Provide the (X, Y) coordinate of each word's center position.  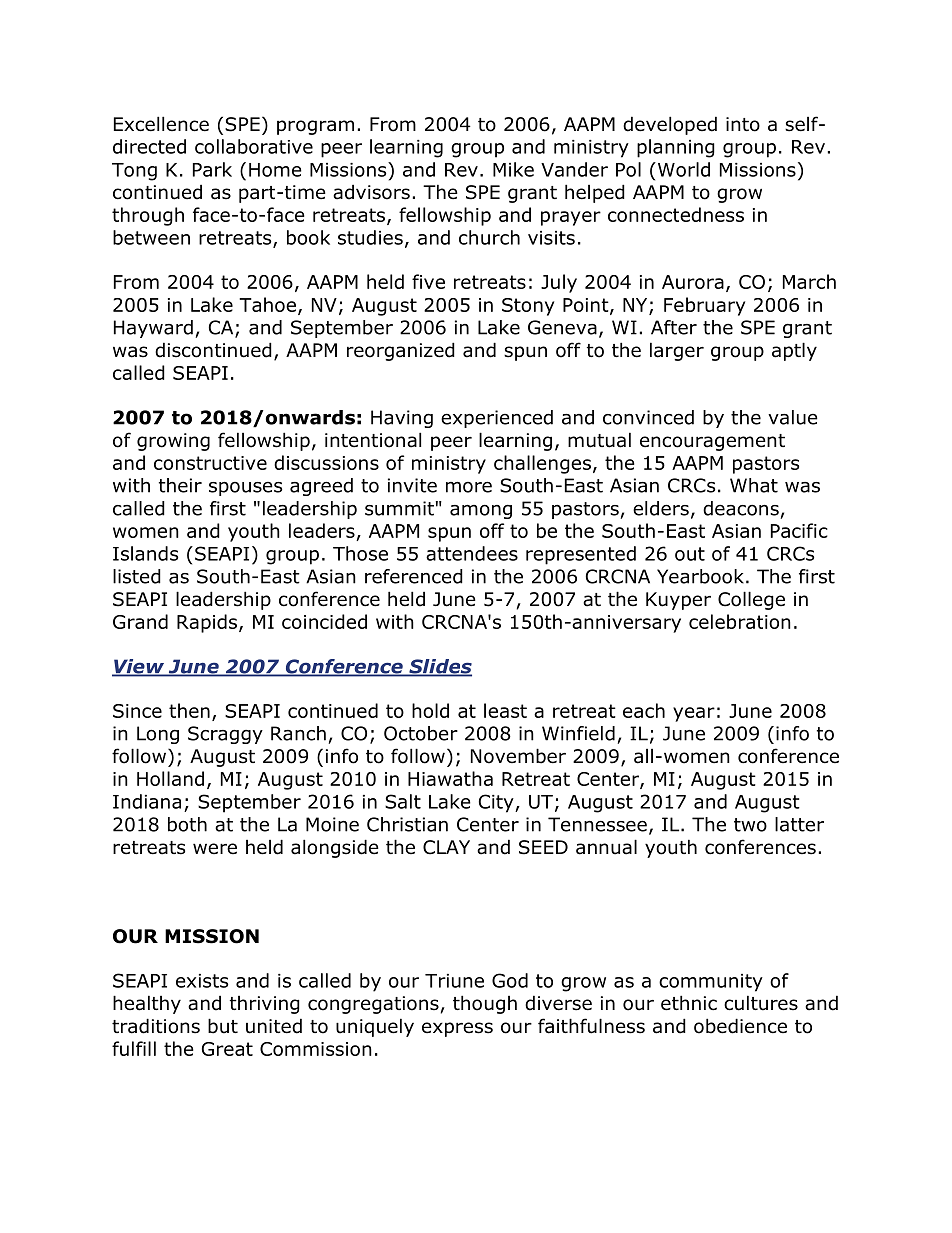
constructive (210, 463)
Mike (513, 169)
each (644, 710)
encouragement (712, 442)
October (421, 733)
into (743, 124)
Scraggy (225, 735)
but (223, 1026)
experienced (497, 419)
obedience (740, 1026)
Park (212, 169)
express (457, 1029)
